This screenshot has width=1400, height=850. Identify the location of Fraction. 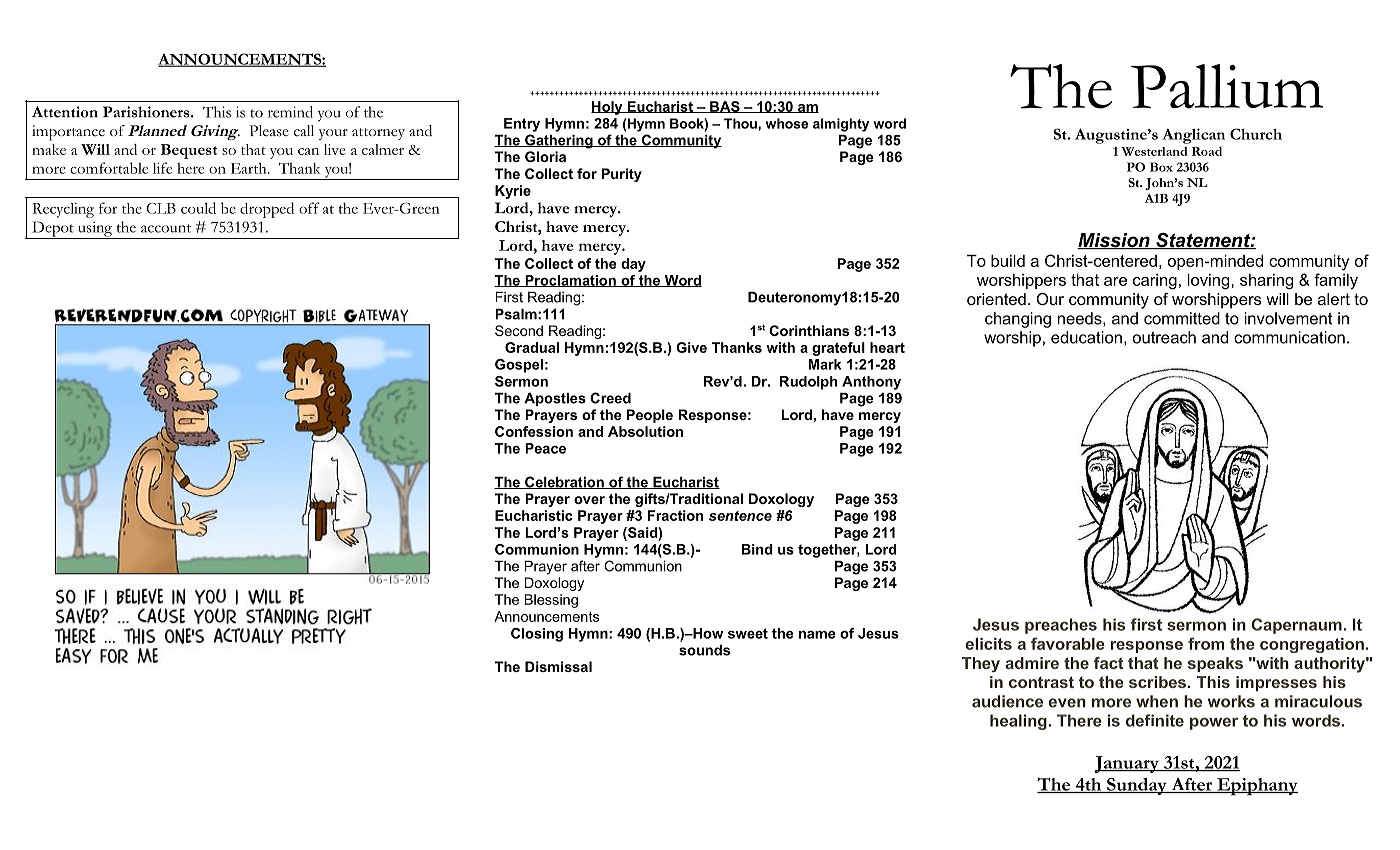
(675, 515).
